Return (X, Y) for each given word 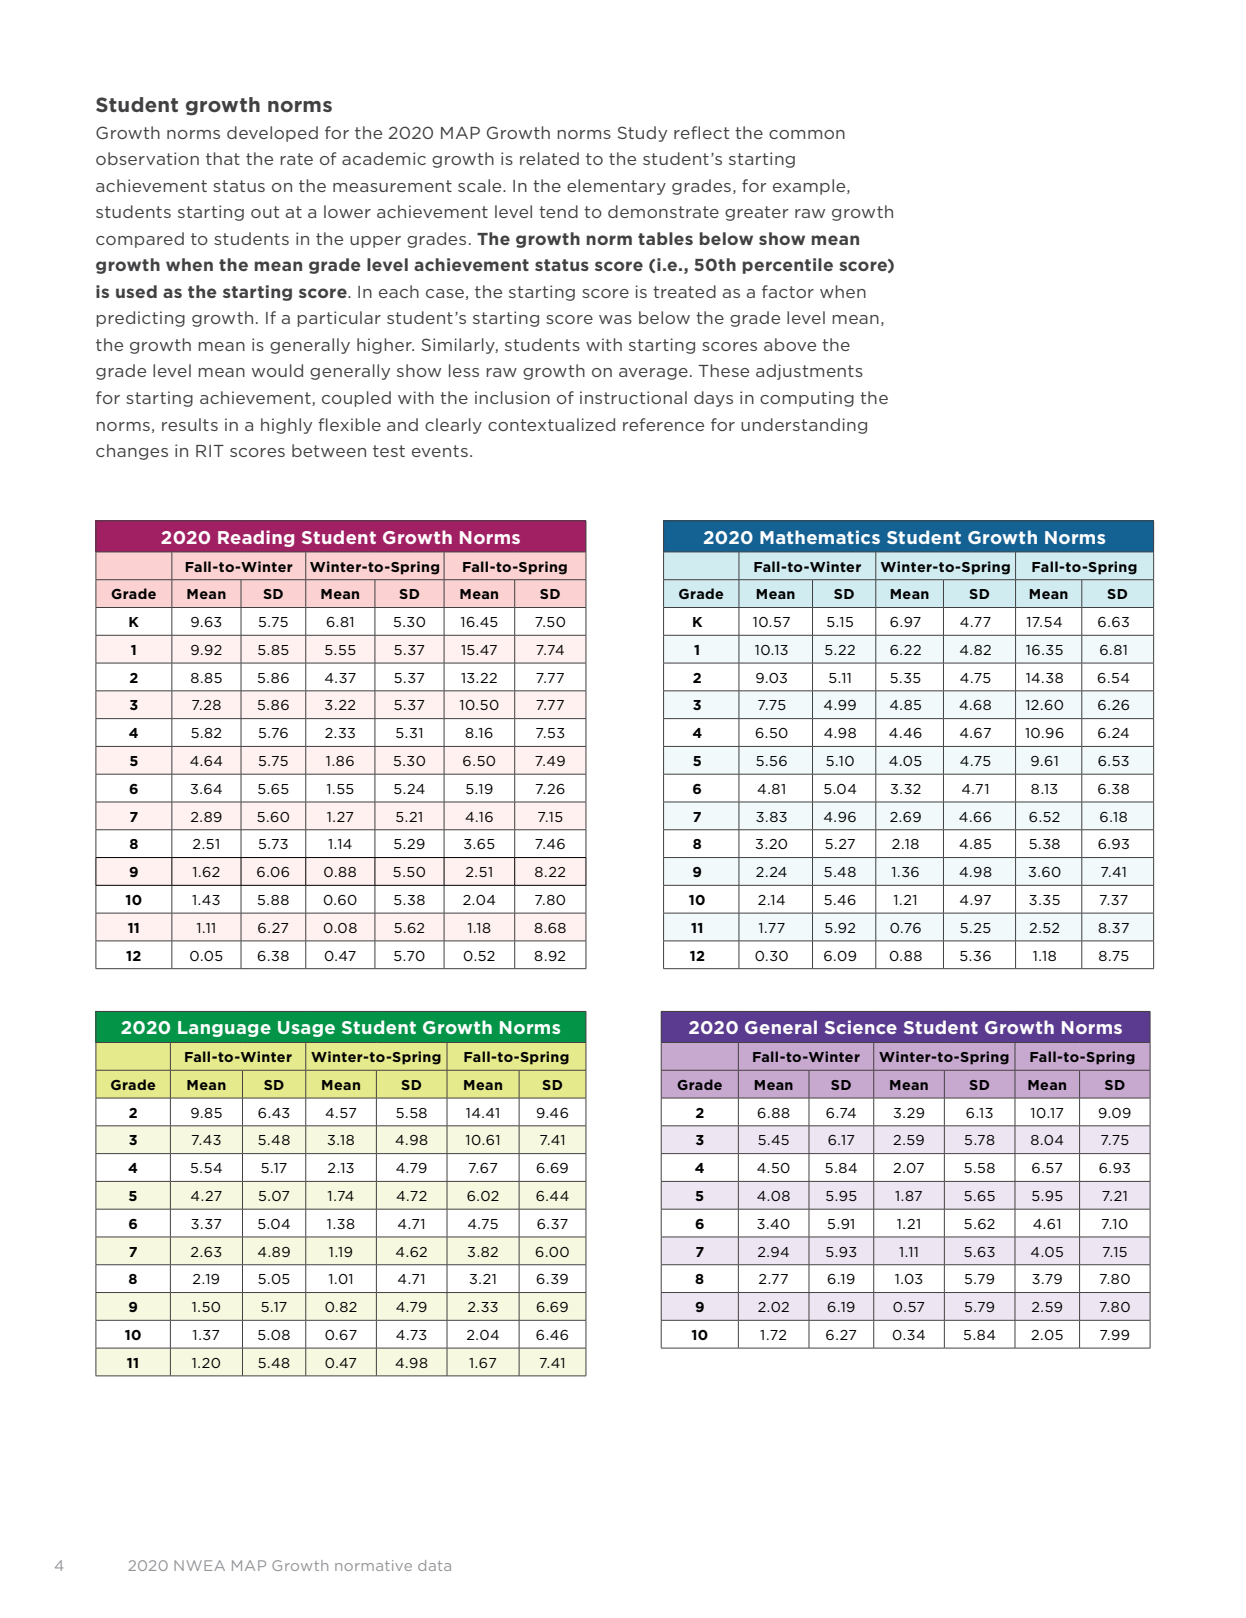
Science (861, 1027)
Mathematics (820, 537)
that (223, 158)
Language (224, 1029)
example (810, 187)
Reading (256, 538)
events (440, 451)
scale (481, 185)
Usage (306, 1029)
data (434, 1565)
